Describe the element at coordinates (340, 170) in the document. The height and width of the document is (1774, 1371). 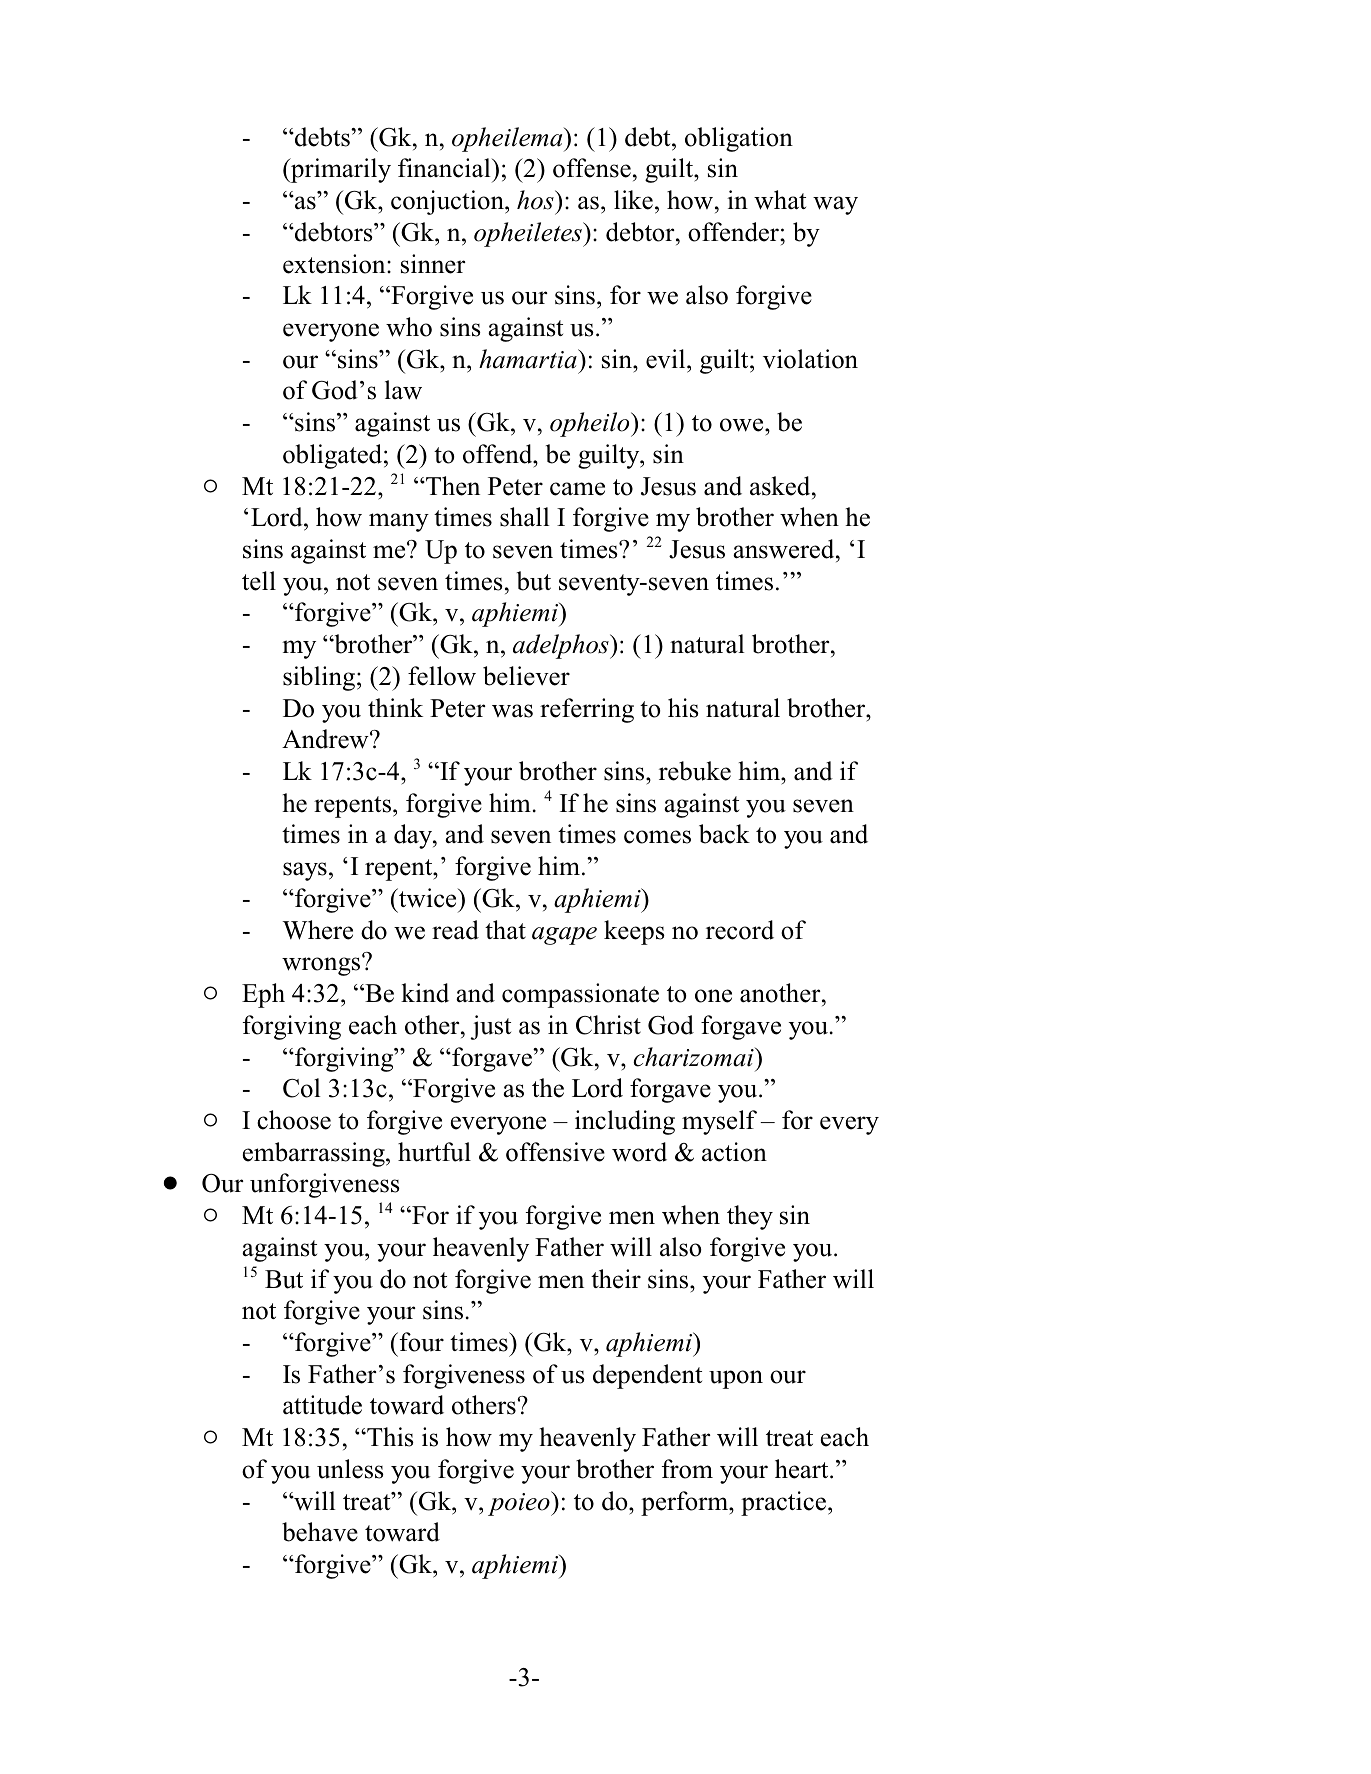
I see `primarily` at that location.
